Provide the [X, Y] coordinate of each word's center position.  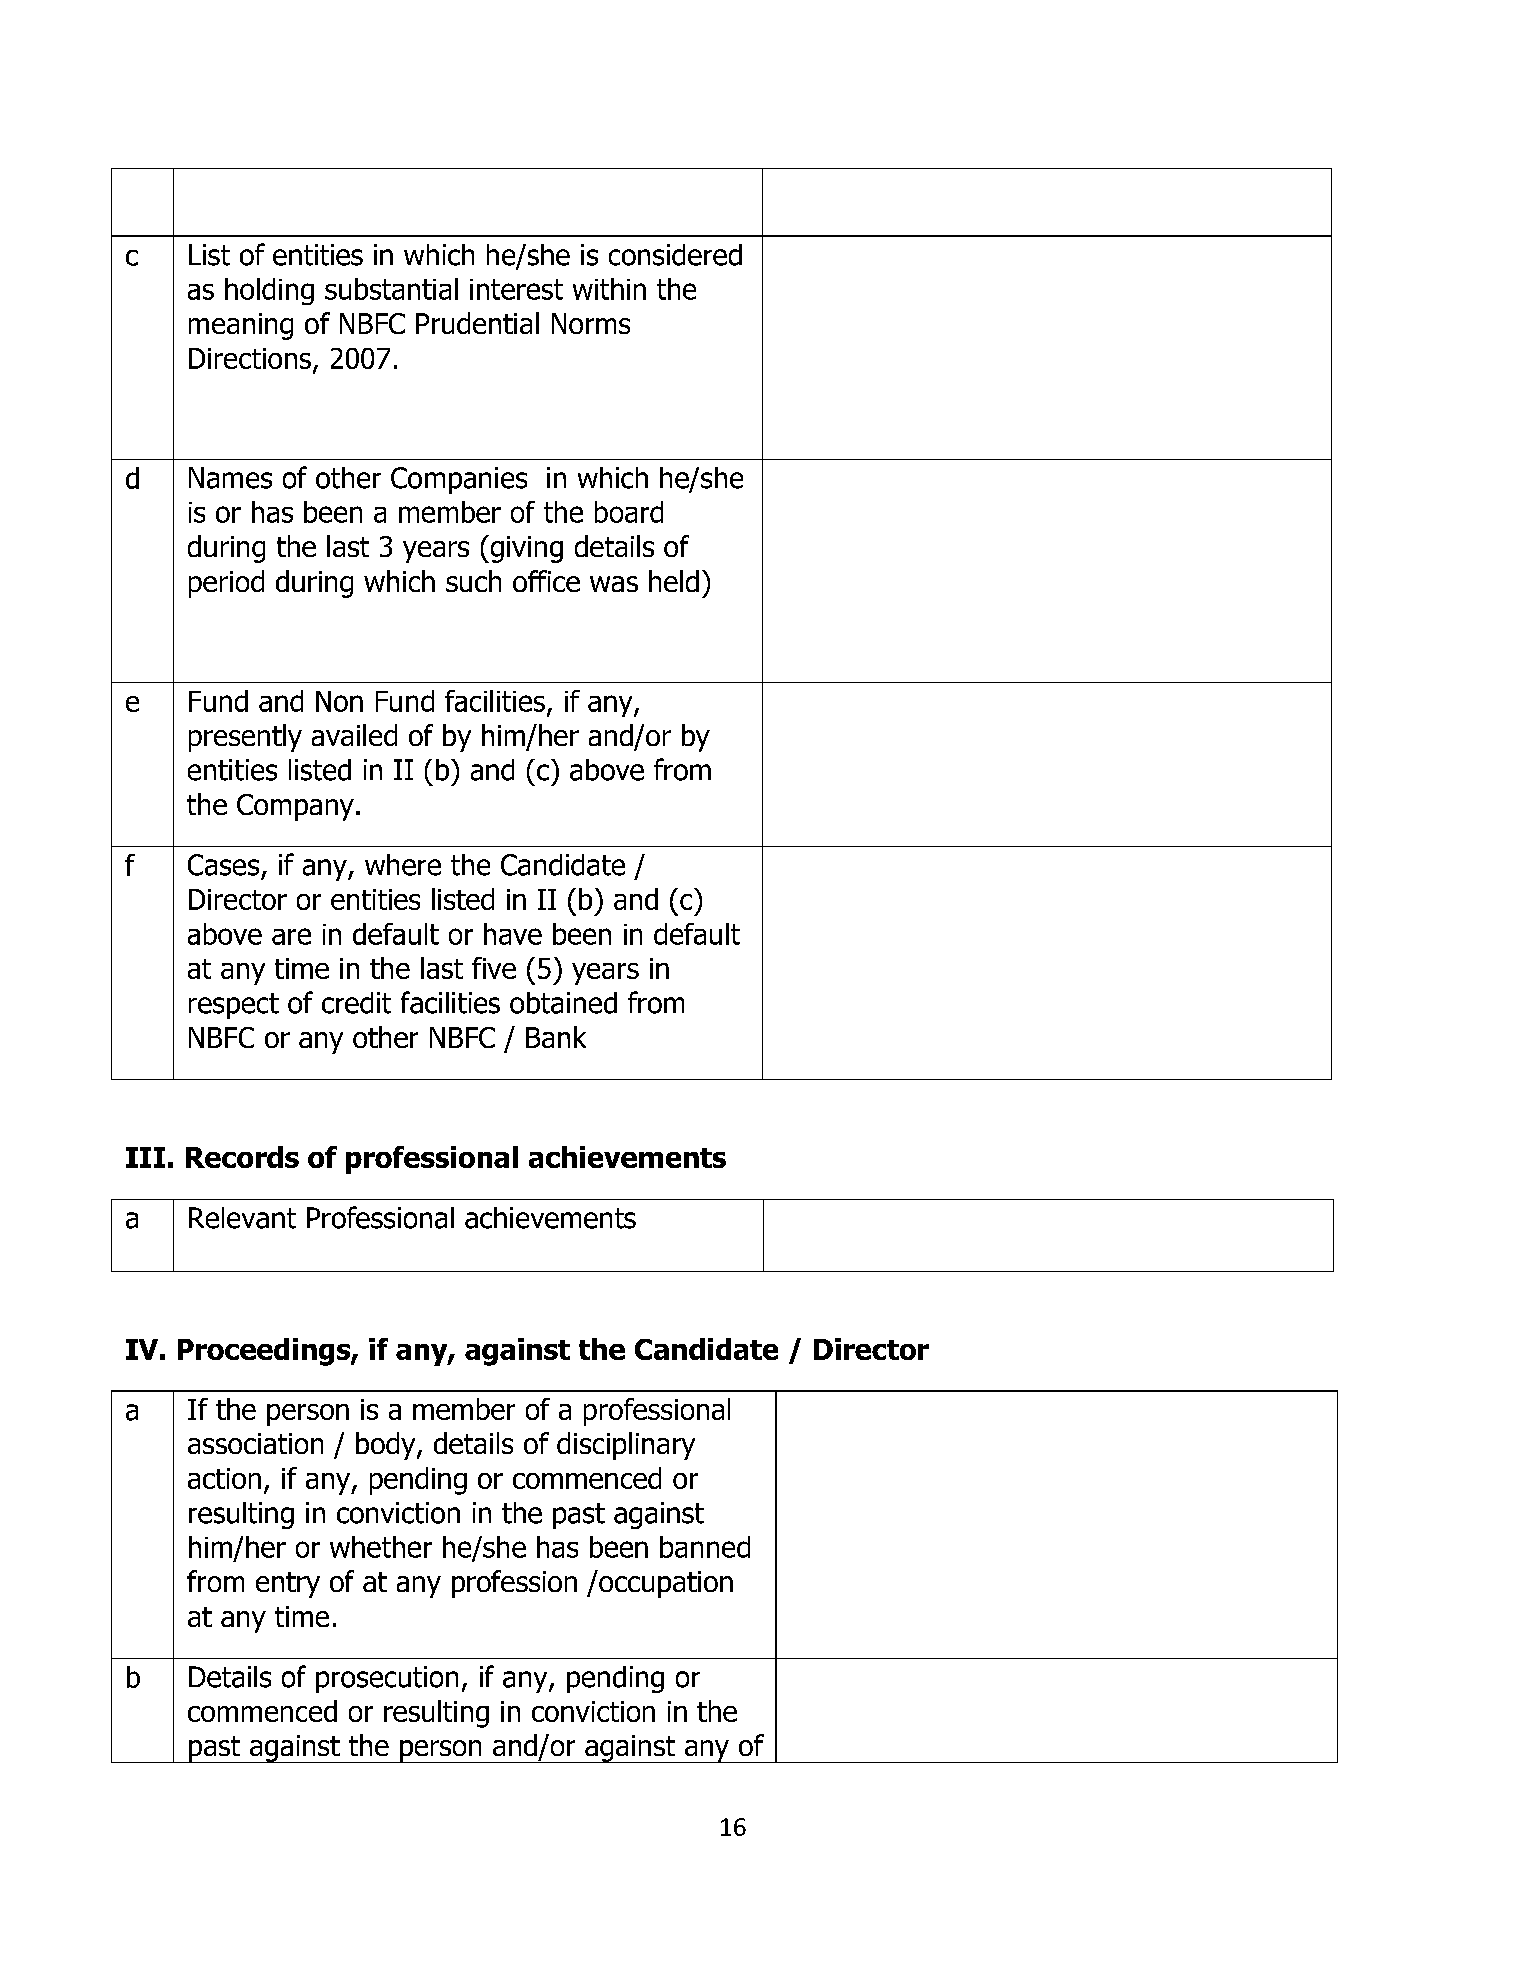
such [473, 581]
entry [288, 1585]
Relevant [242, 1218]
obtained [563, 1003]
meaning [241, 326]
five [494, 968]
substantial [391, 289]
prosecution [387, 1679]
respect [234, 1006]
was [614, 584]
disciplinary [626, 1446]
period [226, 584]
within [609, 289]
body [387, 1446]
